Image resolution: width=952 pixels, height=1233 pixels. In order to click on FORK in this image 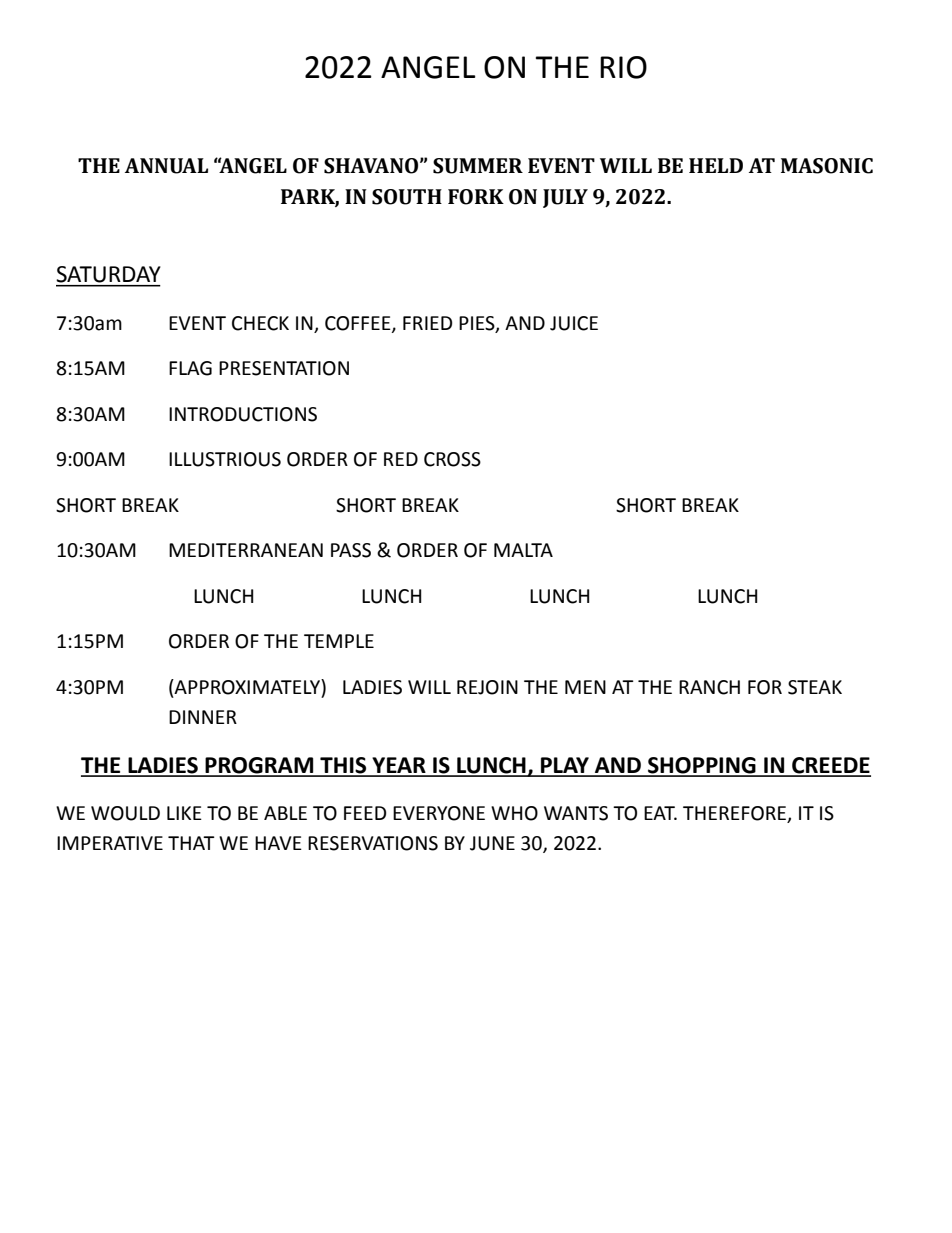, I will do `click(476, 197)`.
